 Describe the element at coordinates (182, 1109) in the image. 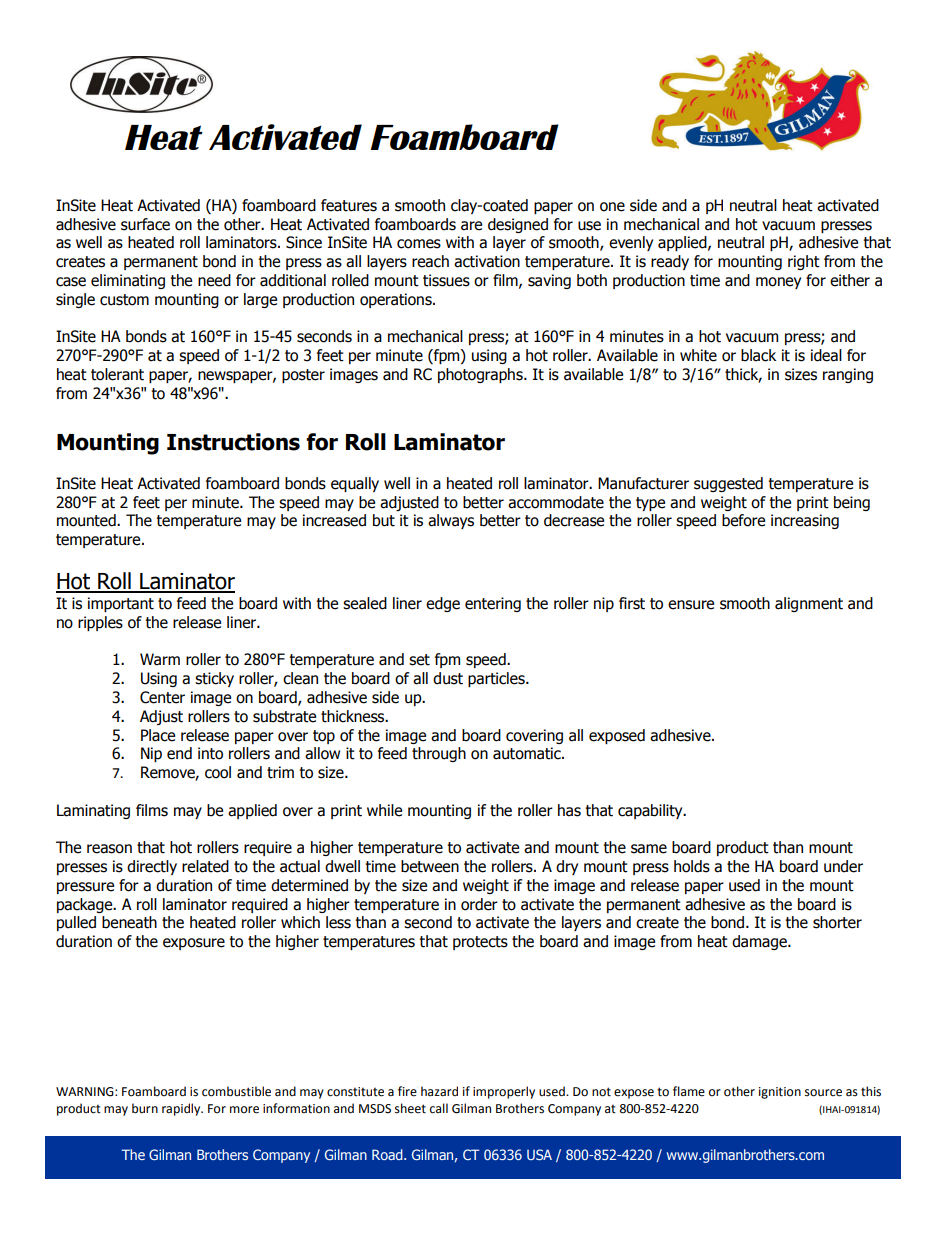

I see `rapidly` at that location.
